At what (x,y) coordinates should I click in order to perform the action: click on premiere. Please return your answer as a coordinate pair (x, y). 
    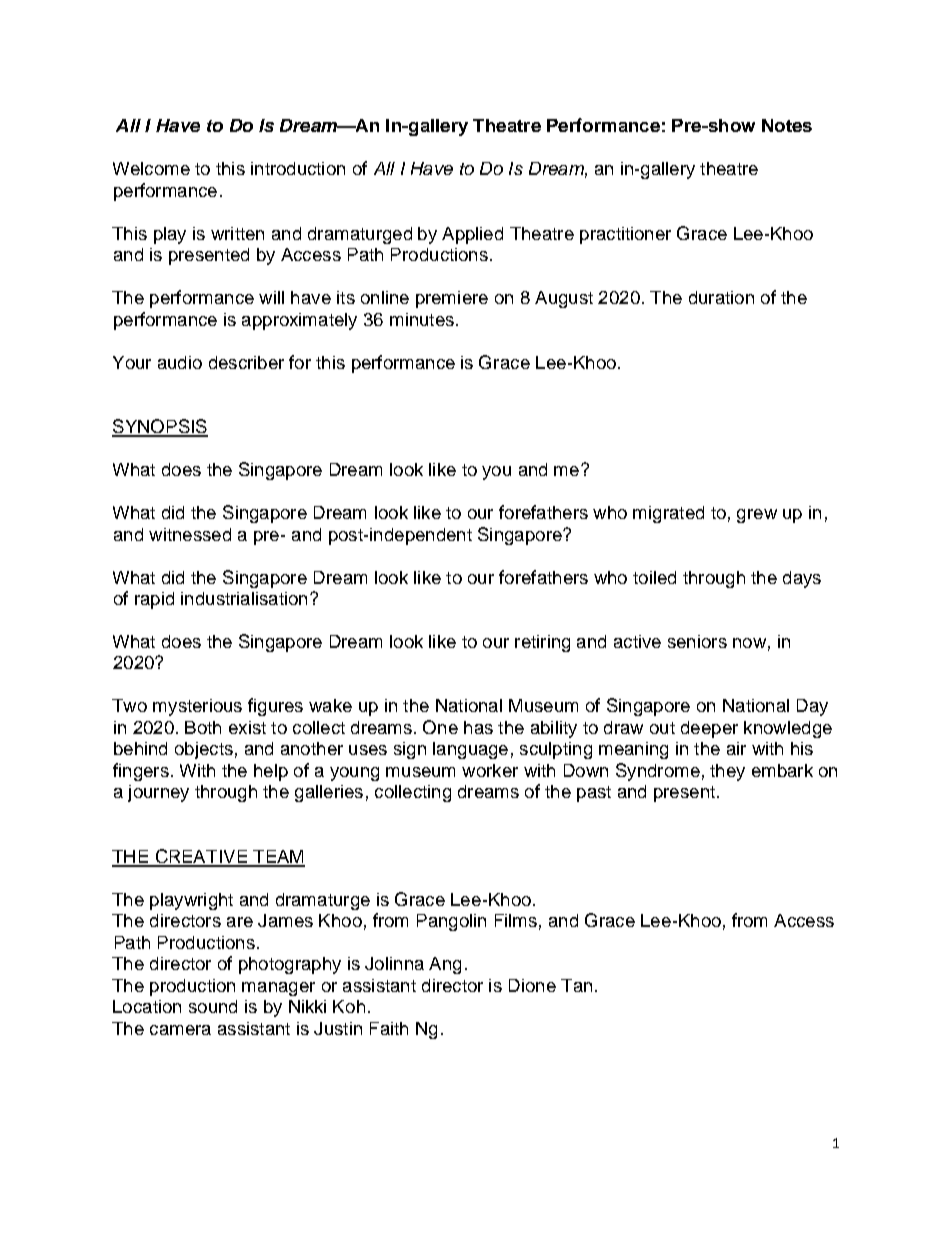
    Looking at the image, I should click on (452, 299).
